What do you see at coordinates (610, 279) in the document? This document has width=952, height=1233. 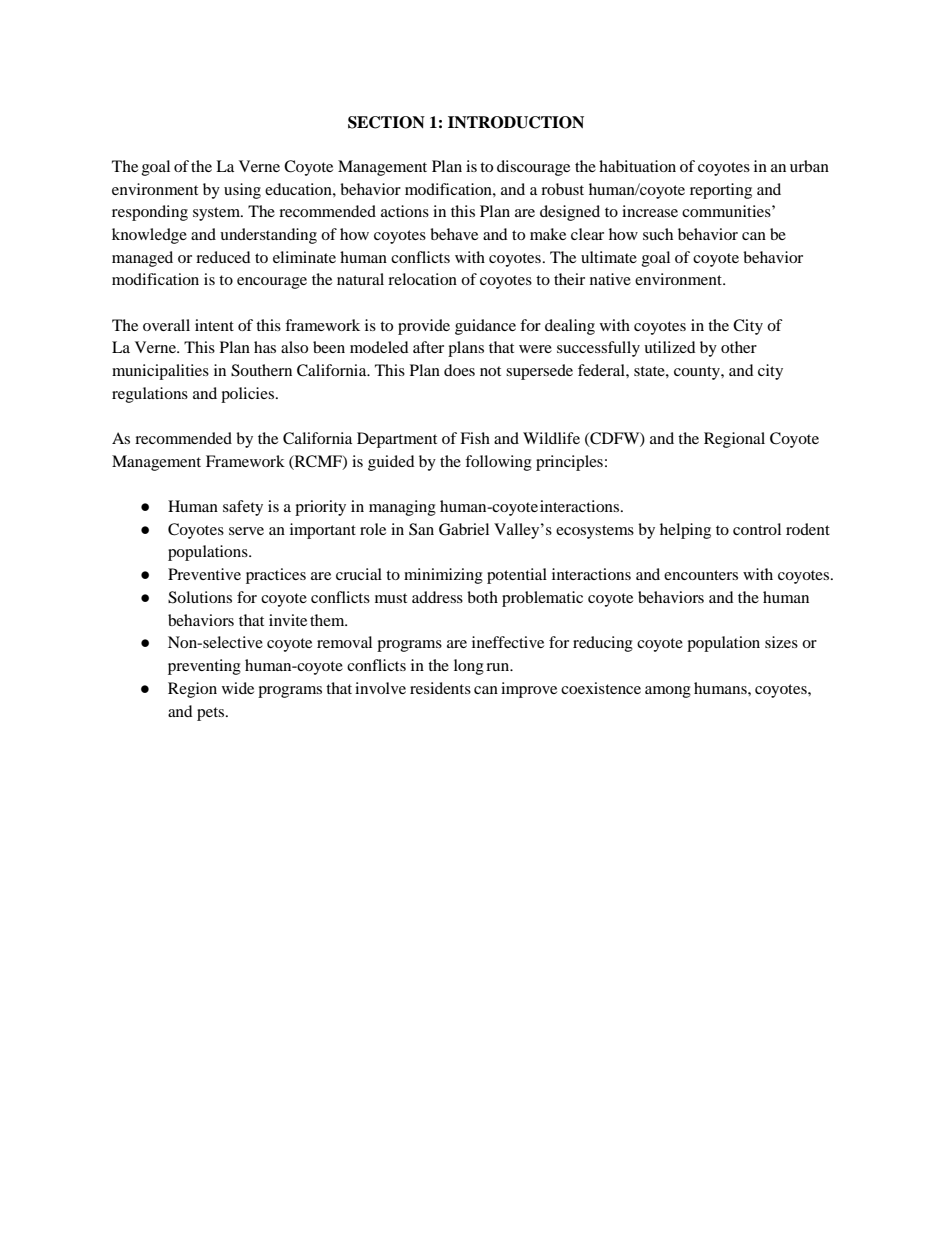 I see `native` at bounding box center [610, 279].
